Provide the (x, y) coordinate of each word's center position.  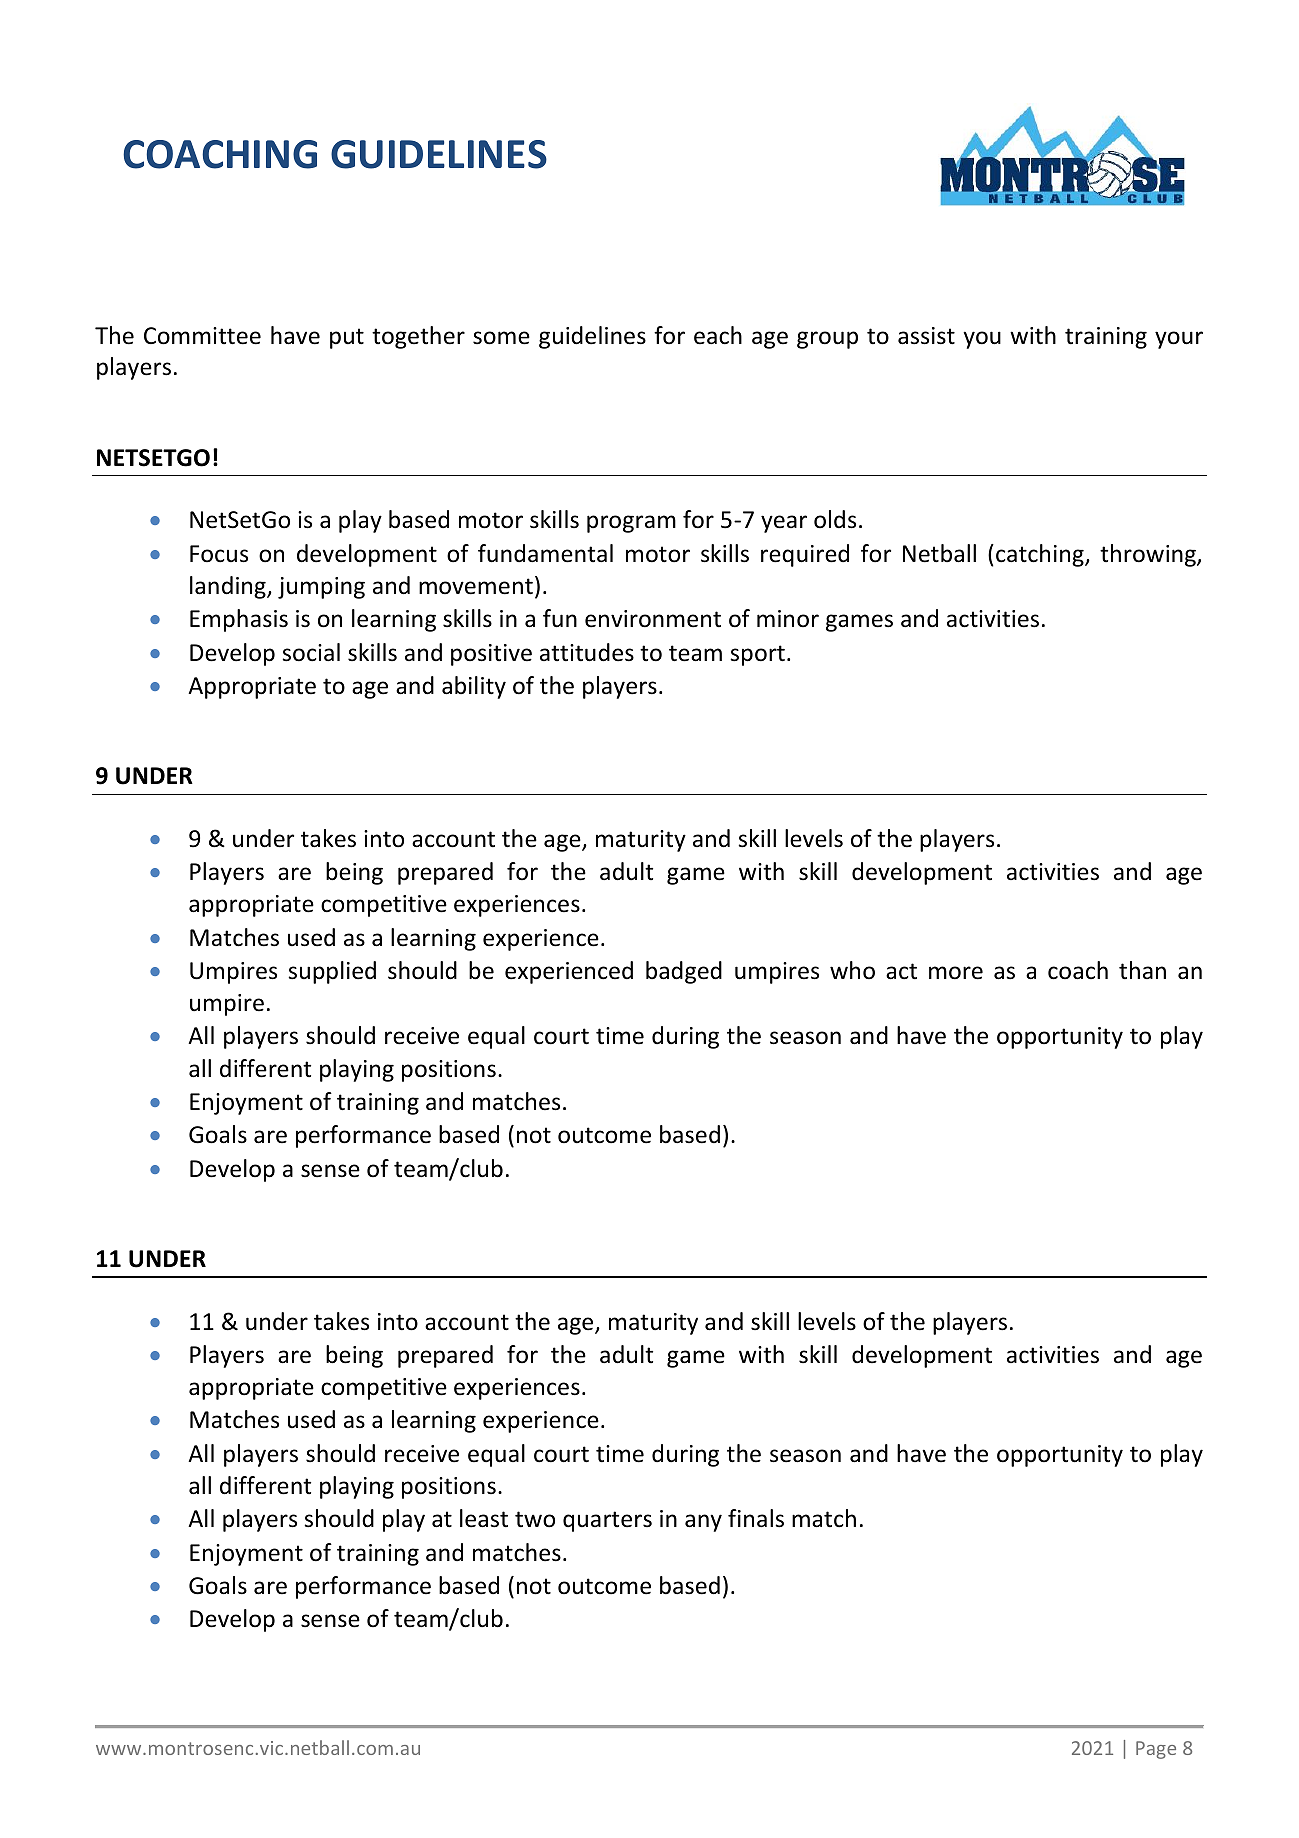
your (1179, 340)
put (347, 338)
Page (1156, 1750)
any (703, 1523)
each (718, 335)
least (484, 1518)
